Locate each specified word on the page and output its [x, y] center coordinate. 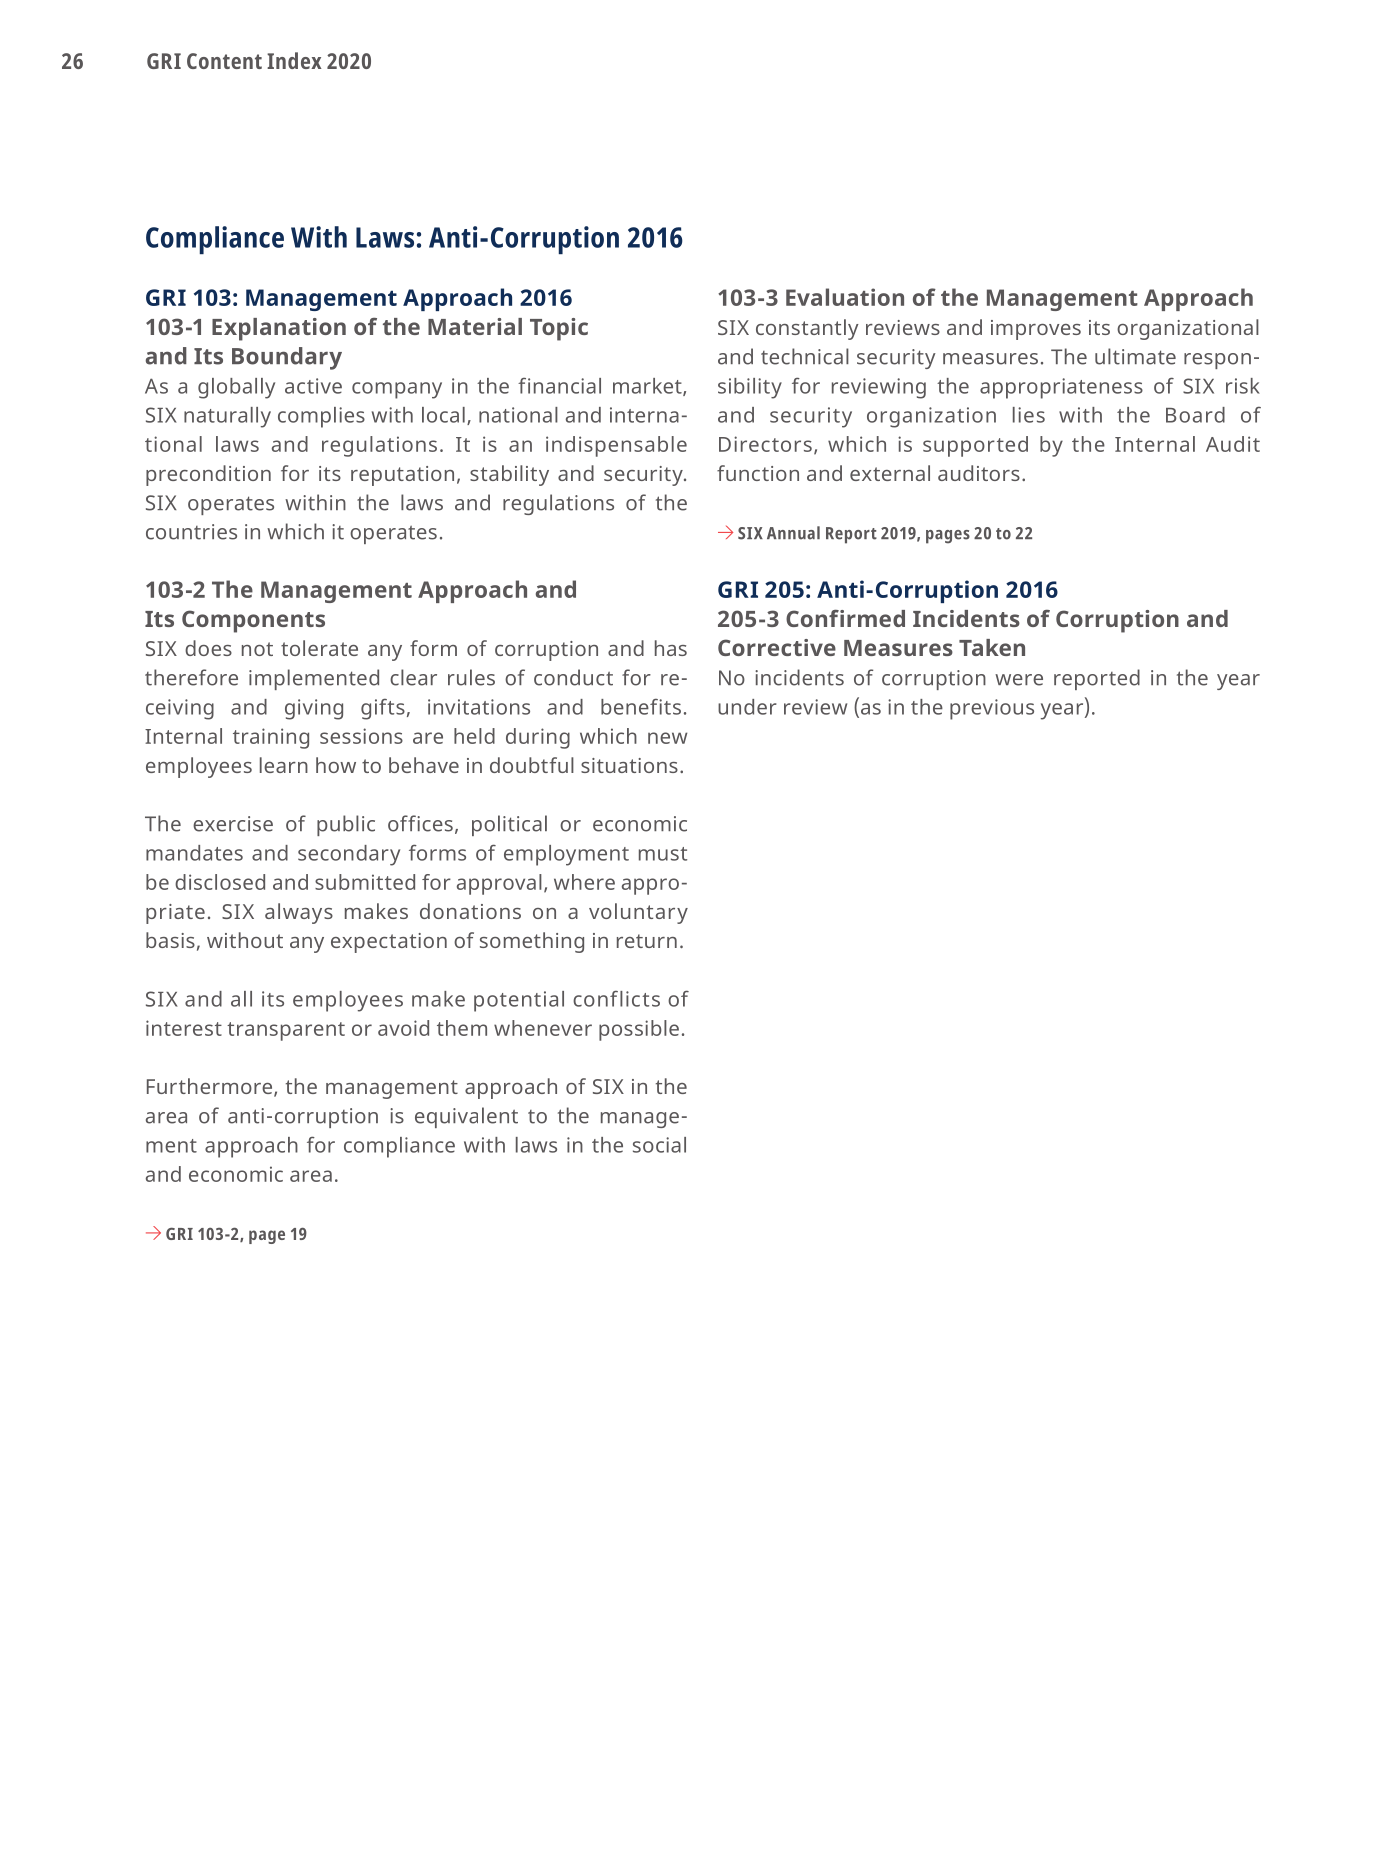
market [648, 387]
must [663, 854]
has [671, 648]
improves [1036, 330]
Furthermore [211, 1087]
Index [294, 60]
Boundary [287, 358]
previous [992, 709]
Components [253, 621]
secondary [349, 855]
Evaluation [845, 297]
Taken [992, 647]
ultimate [1135, 356]
